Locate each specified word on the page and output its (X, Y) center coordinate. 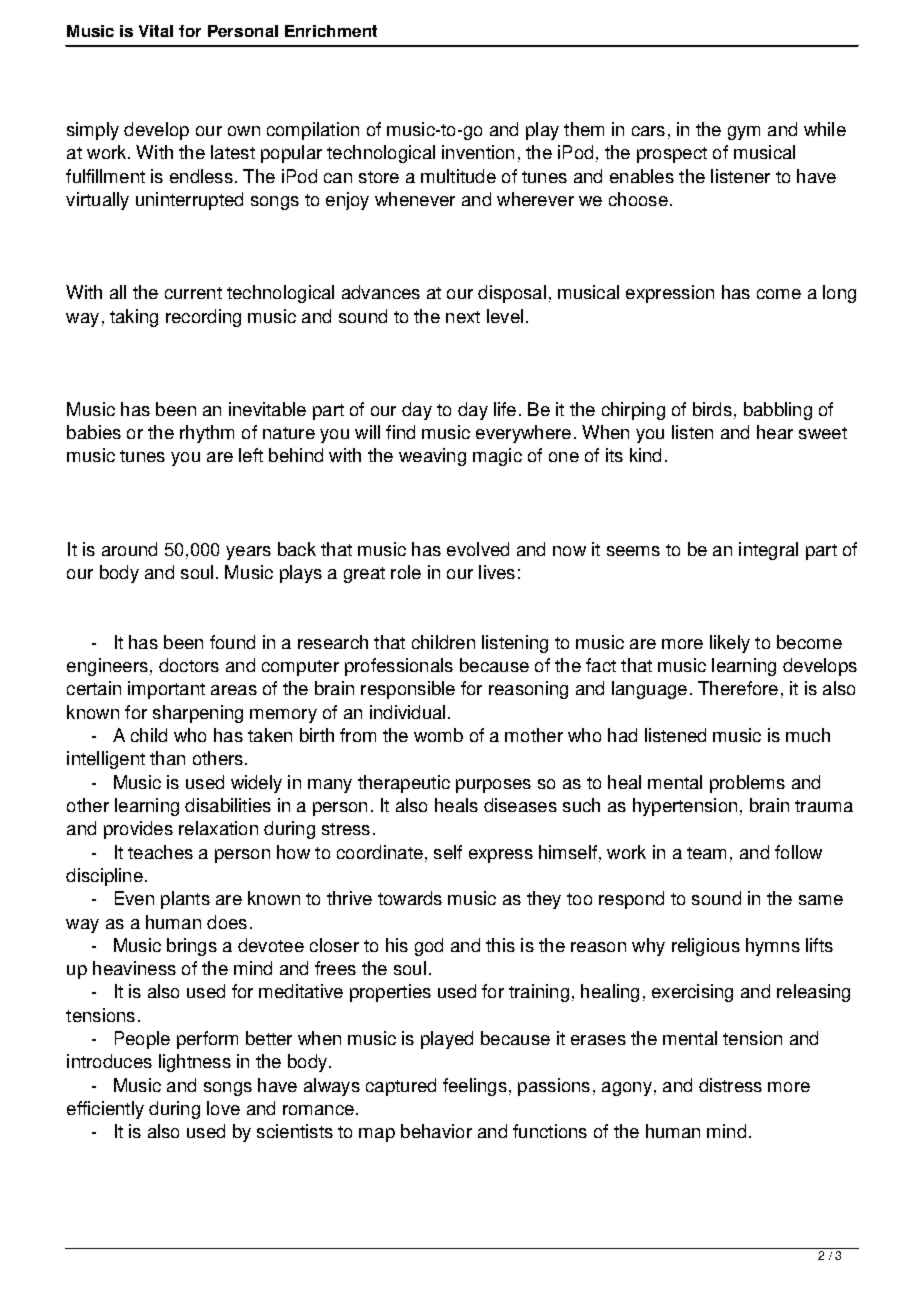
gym (744, 133)
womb (438, 735)
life (505, 409)
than (167, 758)
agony (627, 1089)
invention (478, 152)
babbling (778, 411)
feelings (475, 1087)
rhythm (207, 434)
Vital (156, 31)
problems (747, 784)
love (223, 1108)
